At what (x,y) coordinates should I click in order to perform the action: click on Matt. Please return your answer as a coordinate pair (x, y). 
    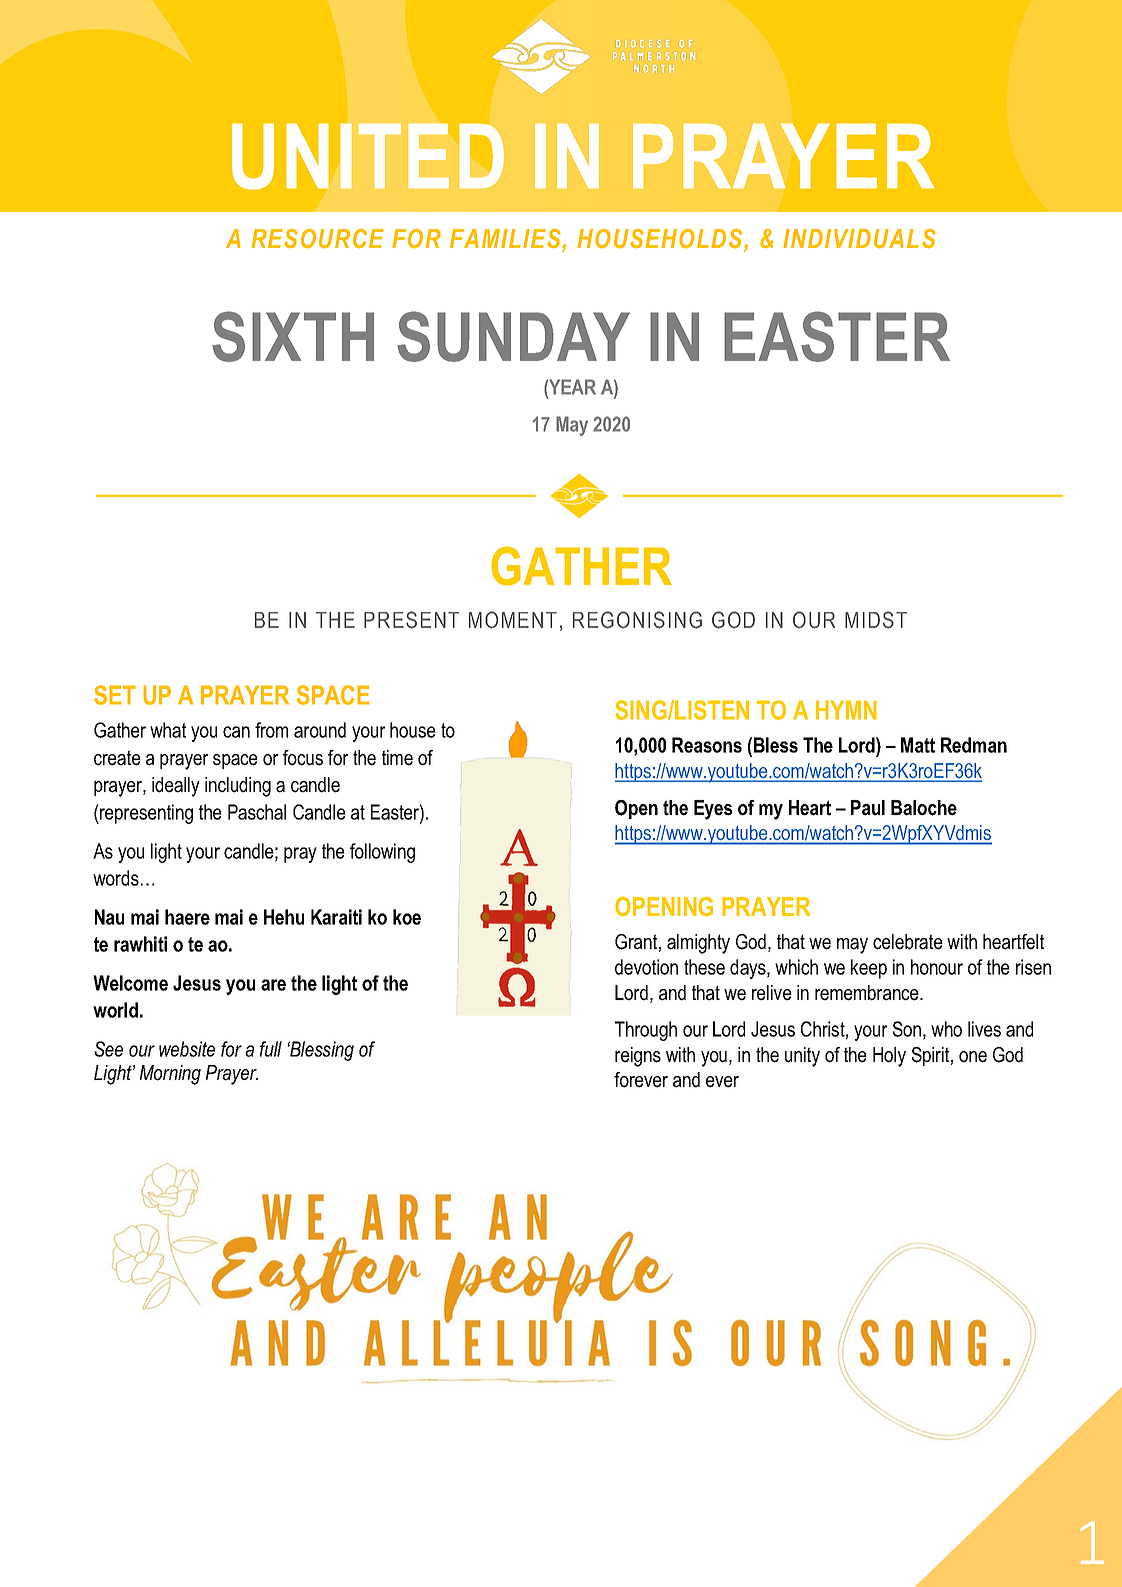
    Looking at the image, I should click on (918, 745).
